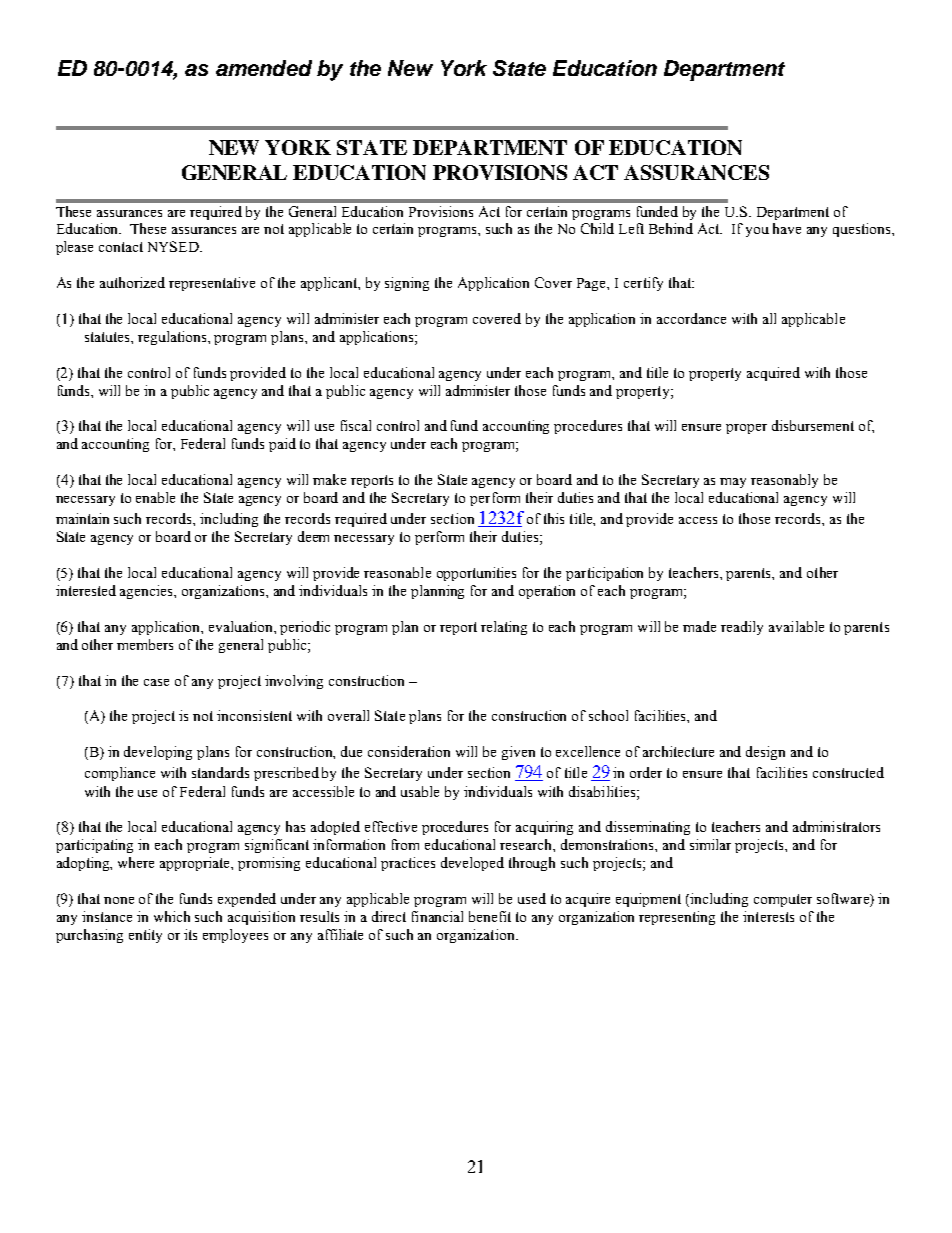 This image has height=1233, width=952. What do you see at coordinates (554, 518) in the image?
I see `this` at bounding box center [554, 518].
